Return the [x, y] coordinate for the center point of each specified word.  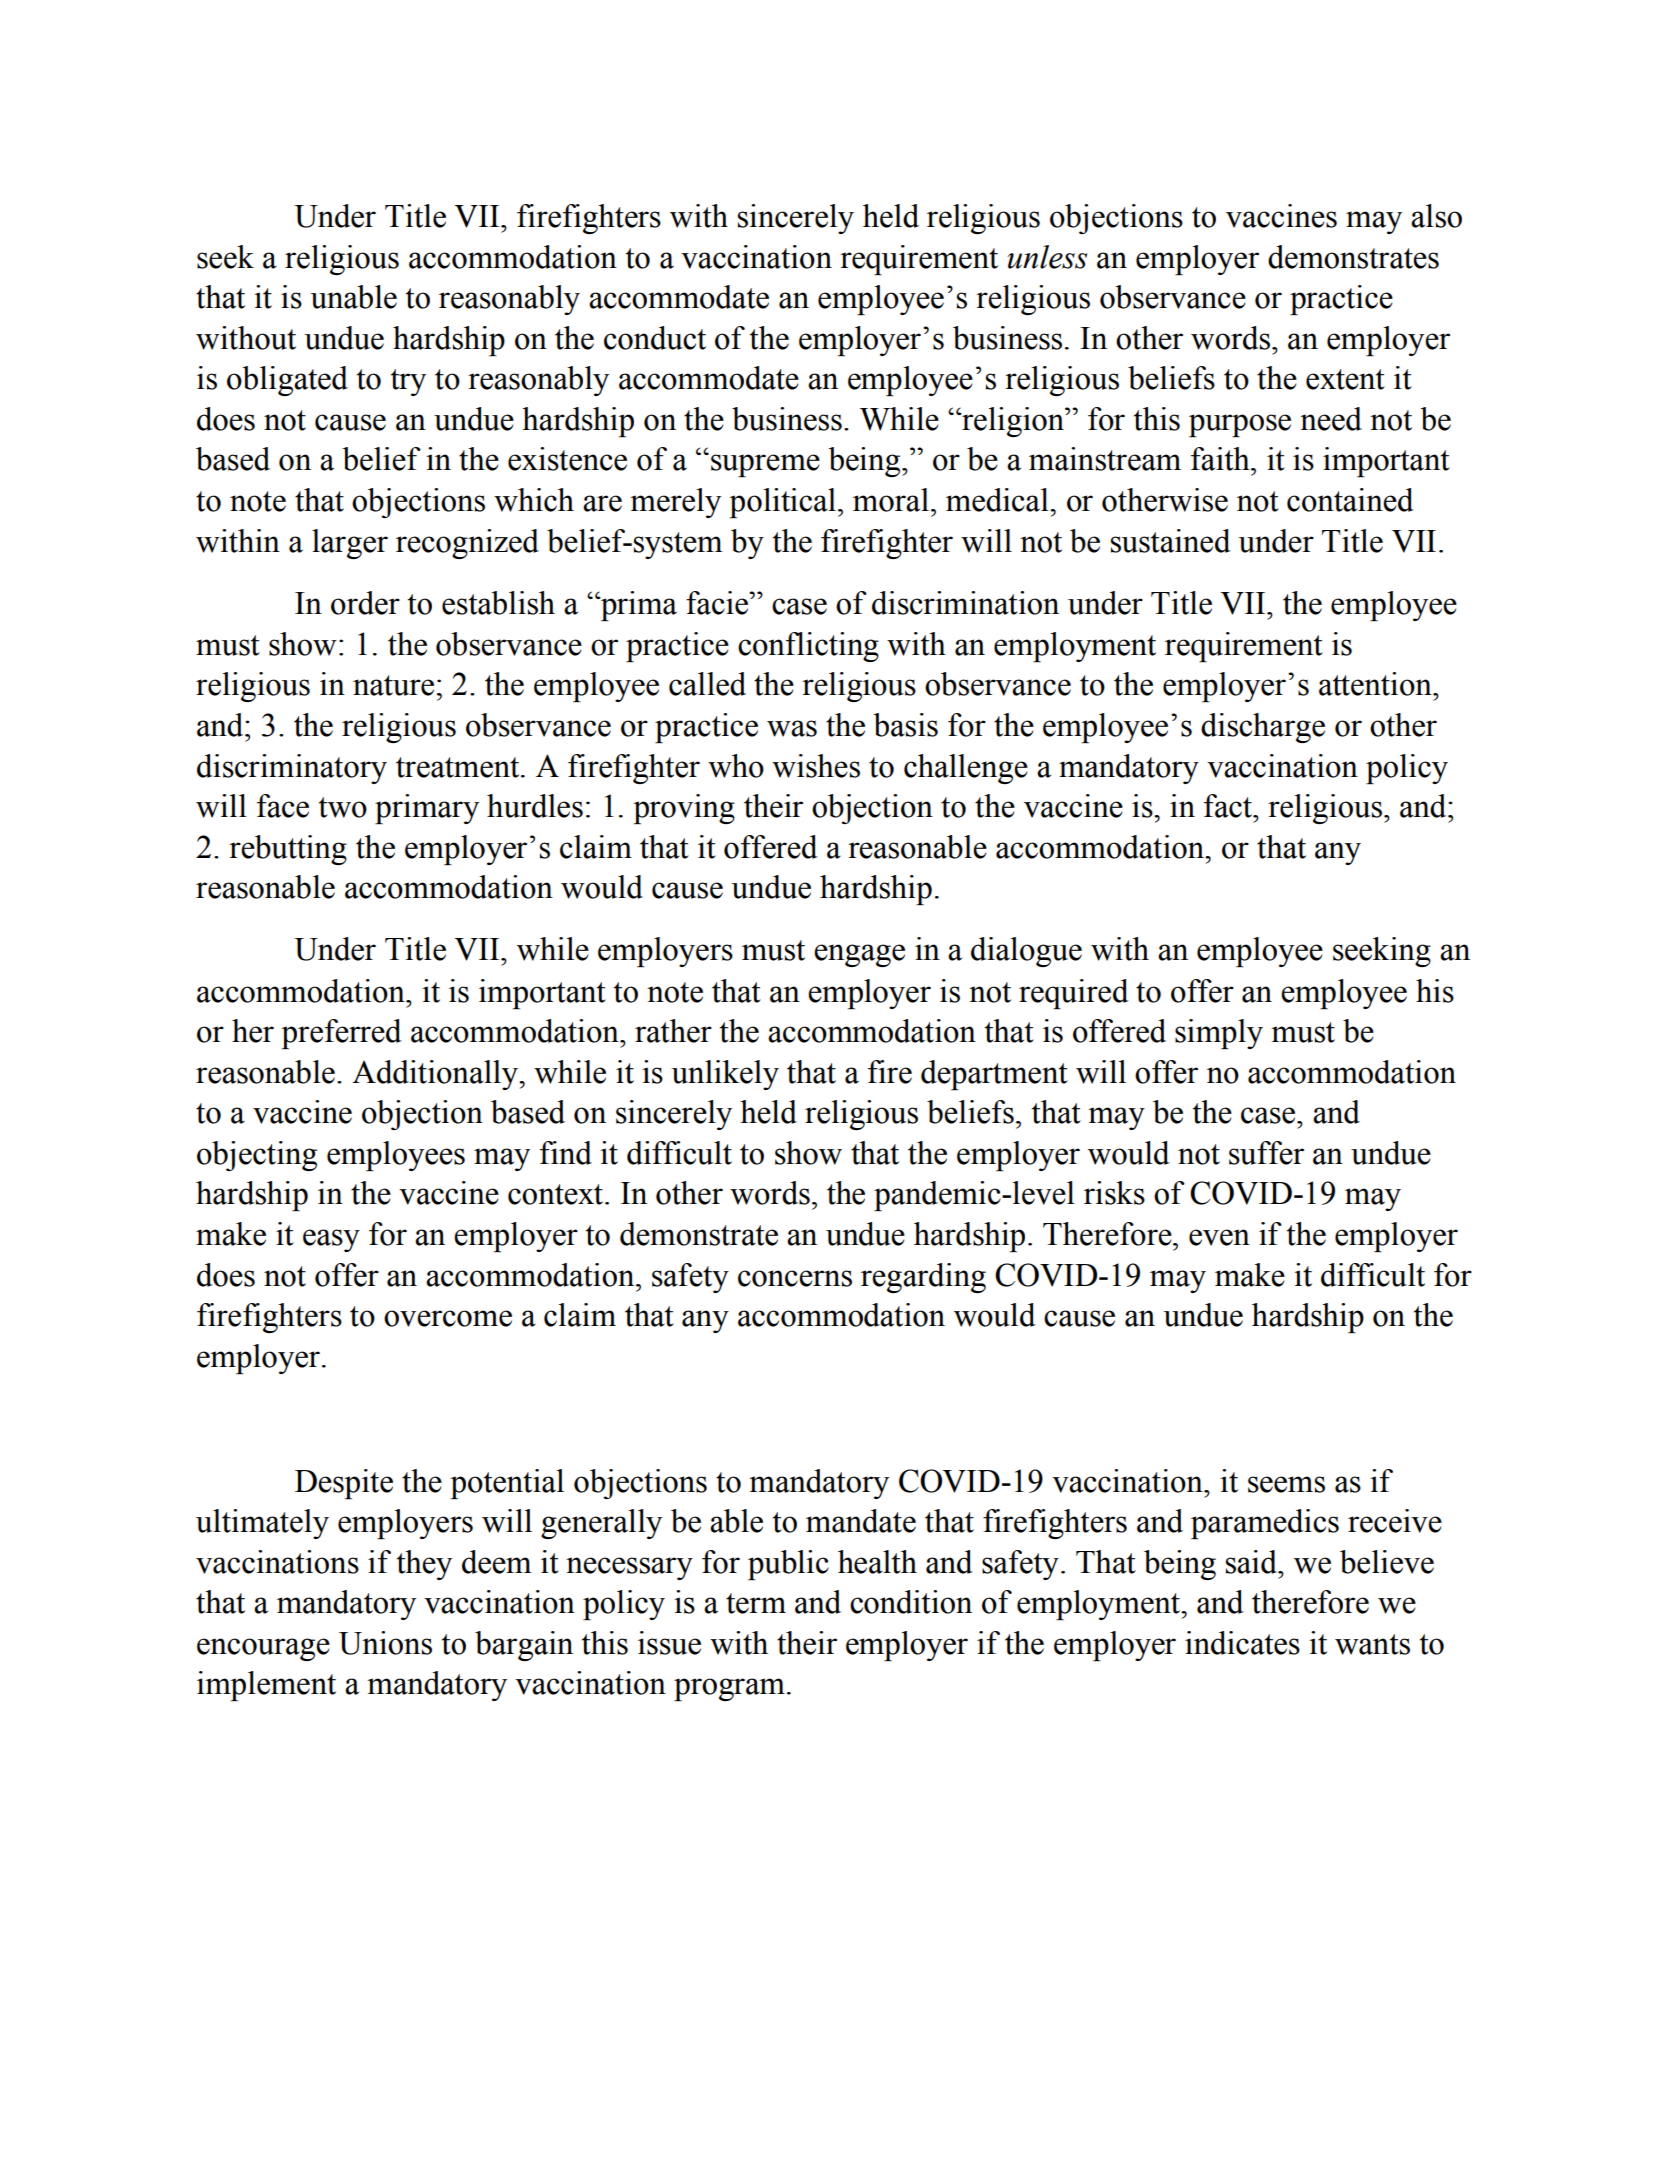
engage [859, 955]
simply [1219, 1034]
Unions [385, 1643]
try [408, 382]
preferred [341, 1034]
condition [911, 1602]
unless [1047, 257]
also [1436, 216]
